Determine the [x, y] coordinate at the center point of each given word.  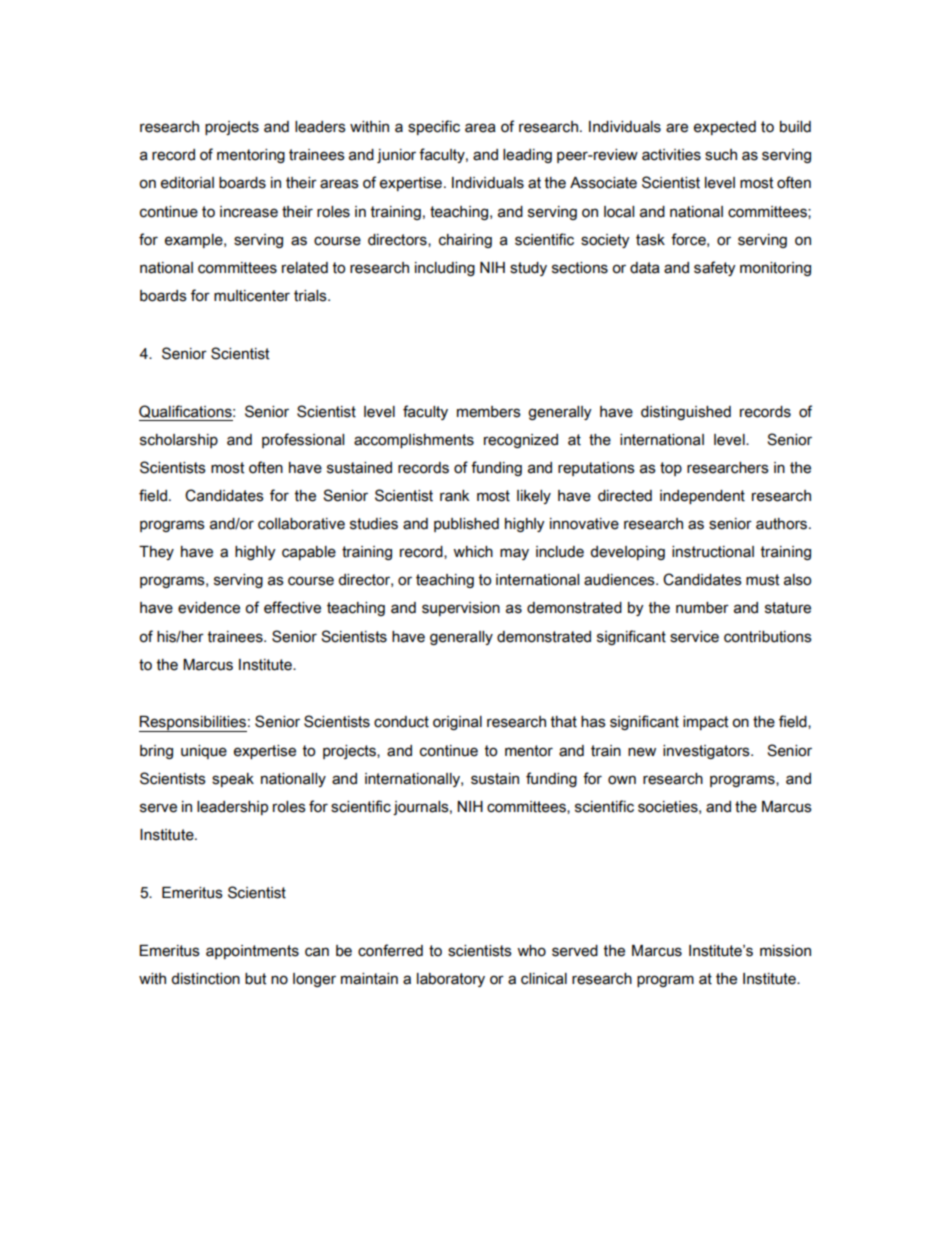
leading [527, 156]
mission [785, 951]
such [721, 155]
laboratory [451, 980]
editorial [187, 183]
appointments [252, 952]
